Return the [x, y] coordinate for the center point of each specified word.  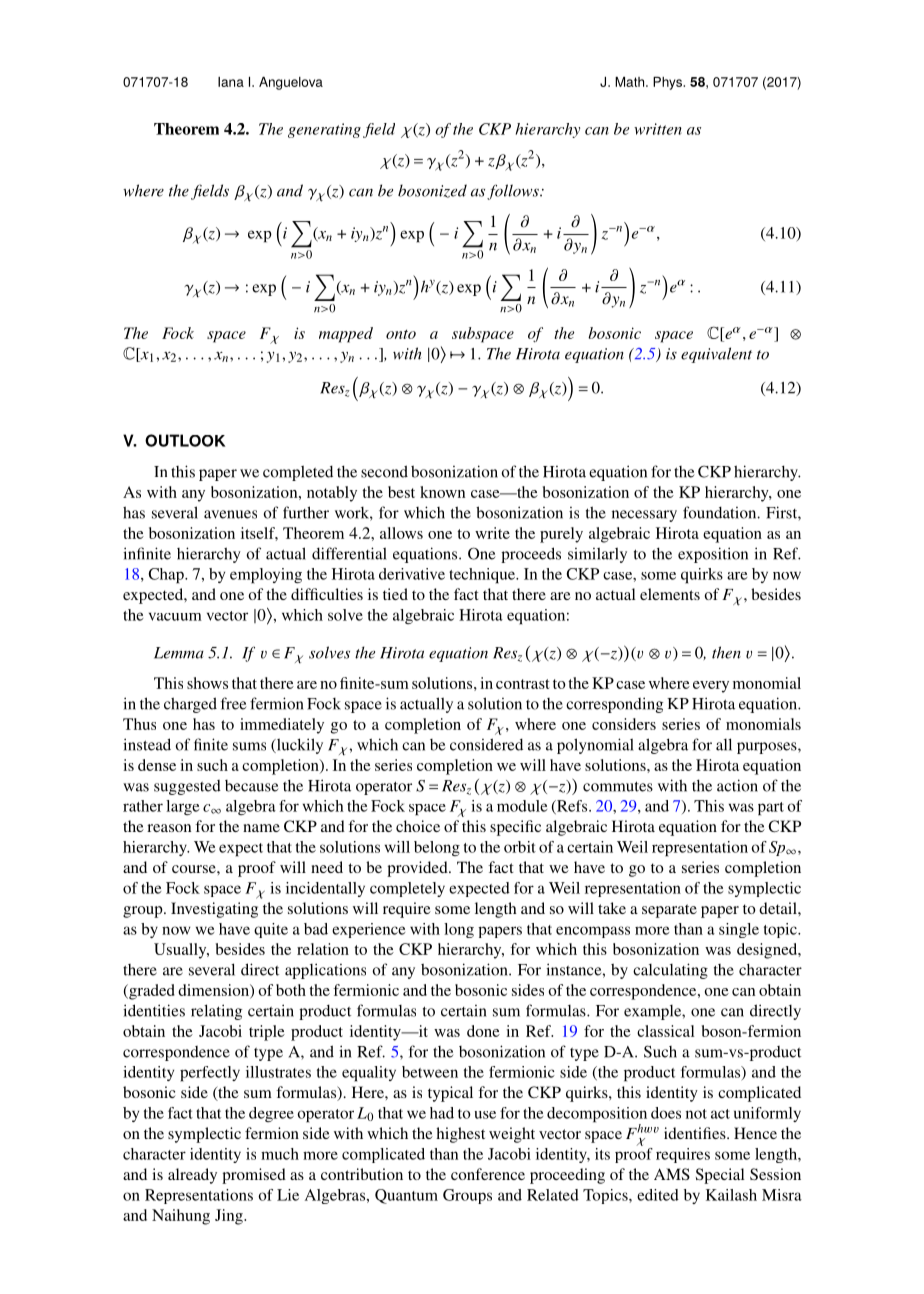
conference [488, 1174]
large [182, 807]
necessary [644, 516]
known [442, 492]
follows [514, 192]
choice [418, 826]
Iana [231, 82]
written [658, 129]
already [192, 1176]
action [737, 785]
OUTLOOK [185, 440]
